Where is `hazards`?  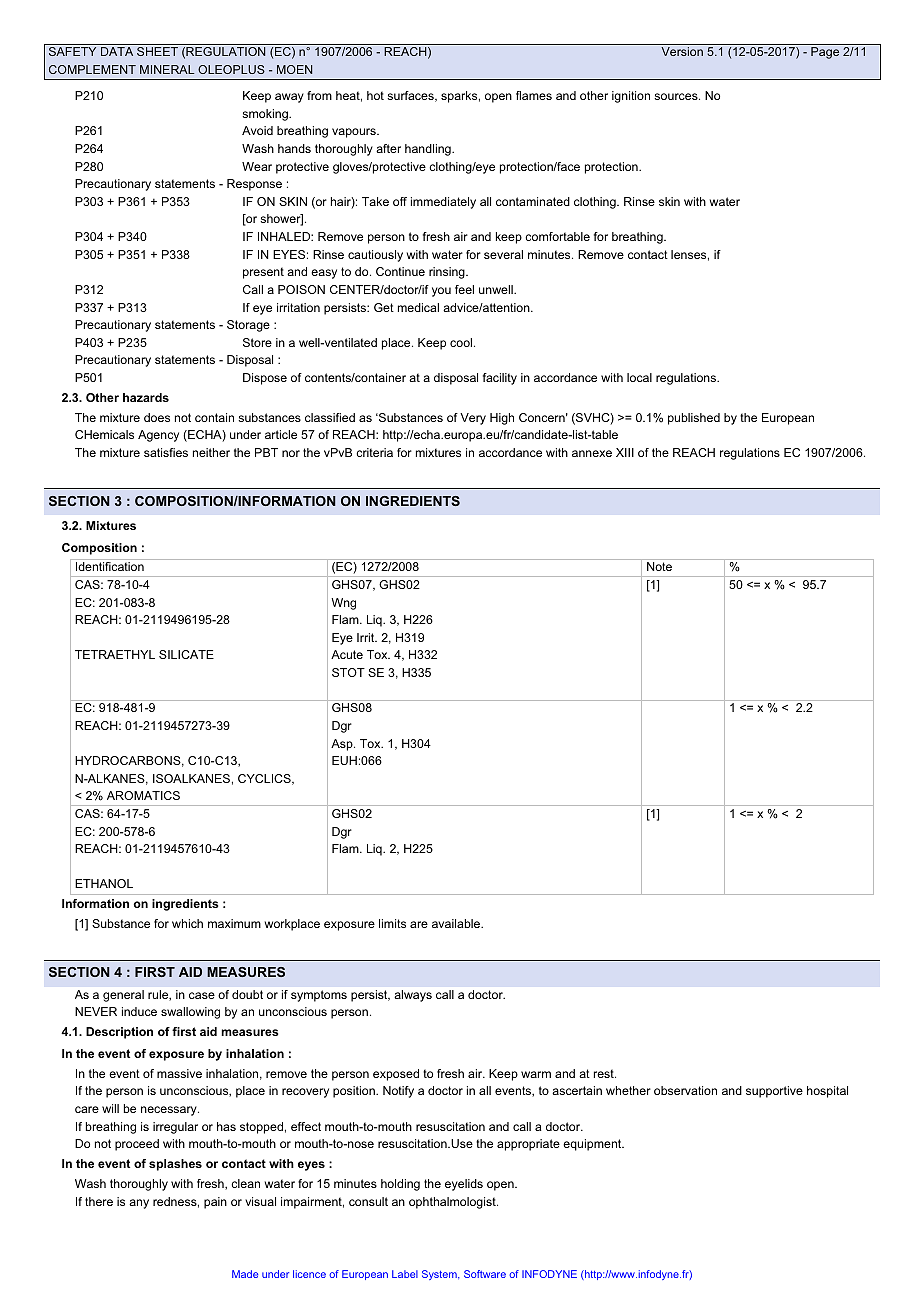 hazards is located at coordinates (146, 397).
